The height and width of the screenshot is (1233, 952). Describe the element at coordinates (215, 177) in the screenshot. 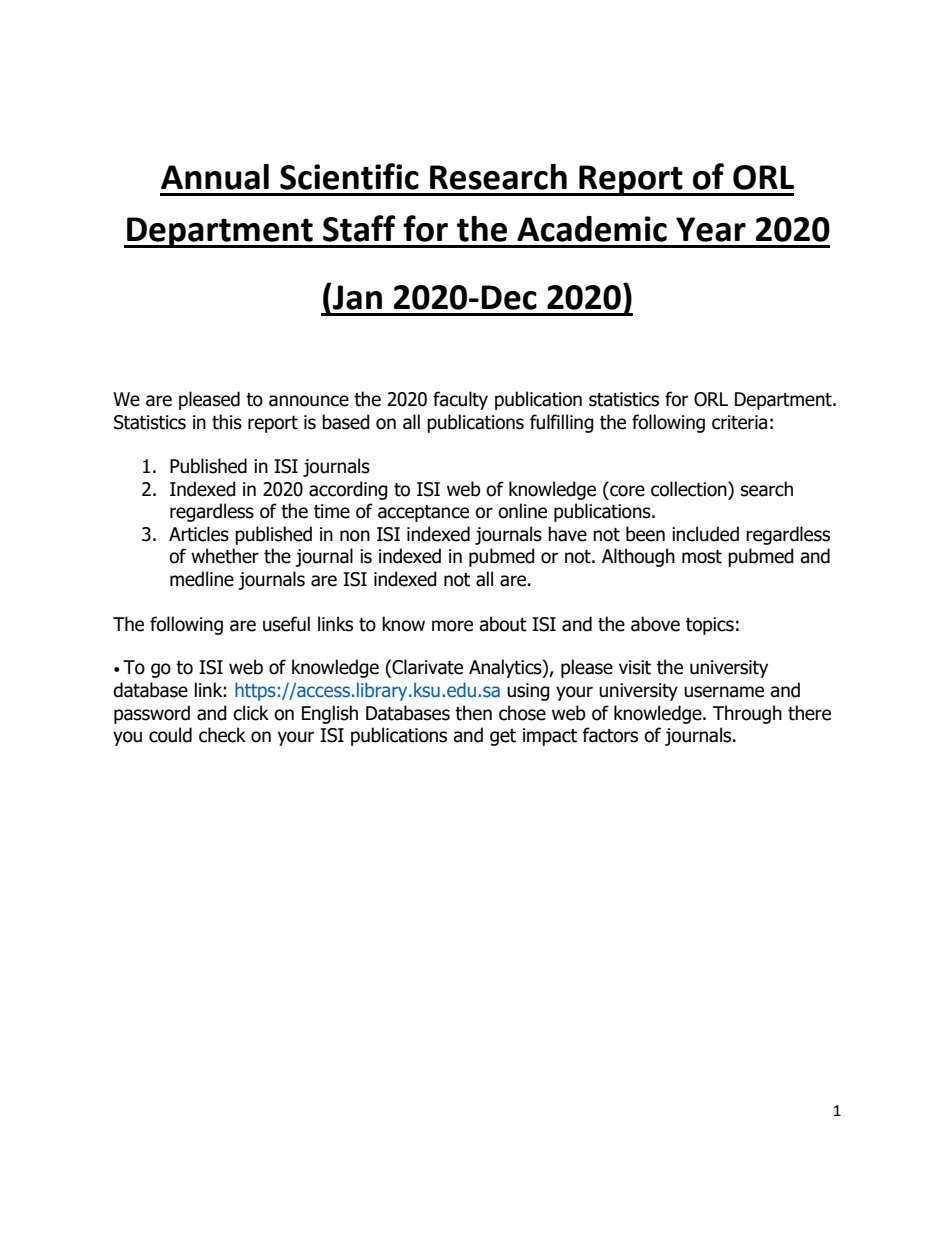

I see `Annual` at that location.
